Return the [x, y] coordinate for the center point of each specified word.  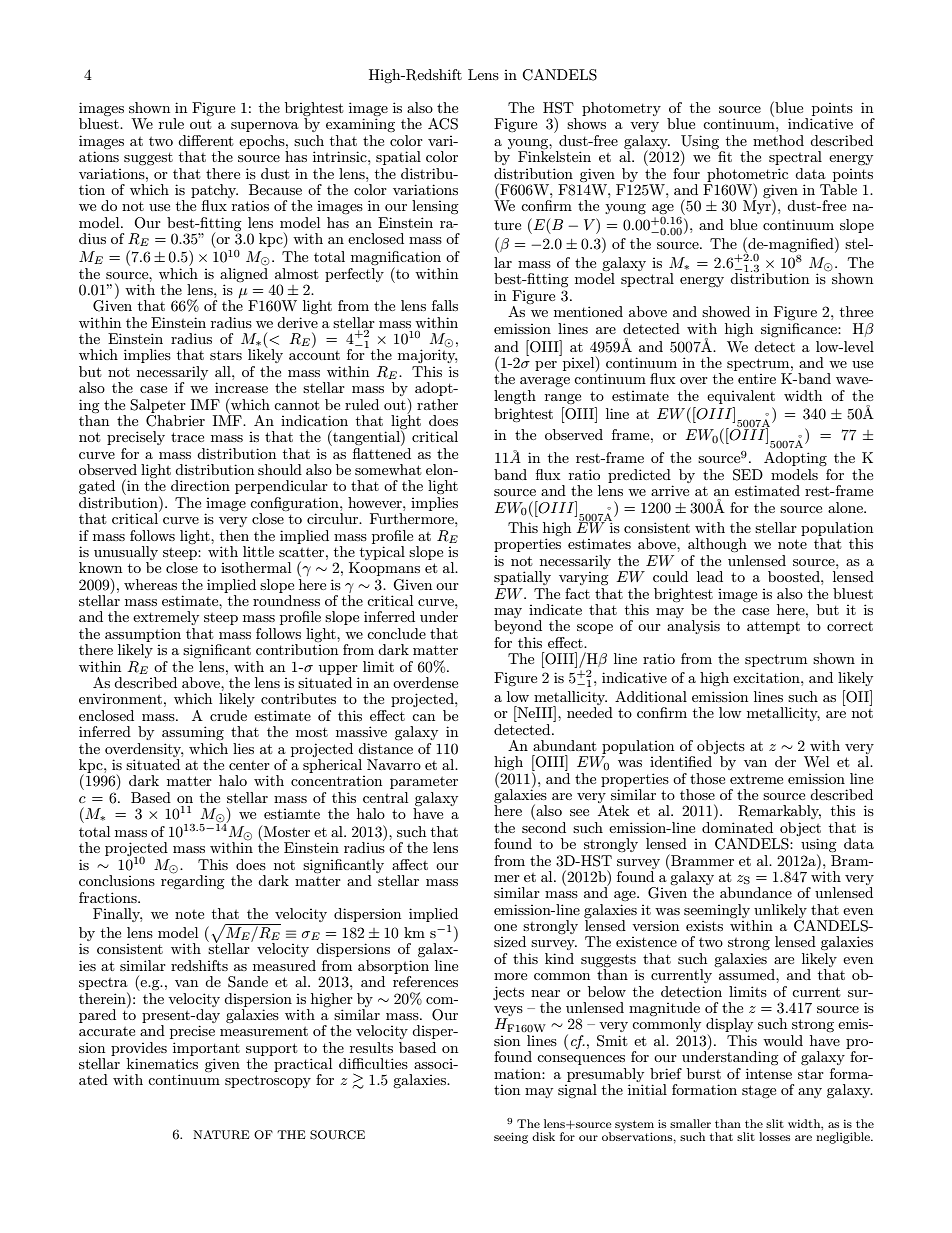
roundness [286, 600]
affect [410, 864]
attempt [773, 628]
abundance [756, 892]
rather [437, 404]
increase [241, 387]
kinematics [162, 1063]
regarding [193, 881]
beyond [518, 627]
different [205, 140]
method [778, 140]
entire [757, 379]
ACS [443, 124]
